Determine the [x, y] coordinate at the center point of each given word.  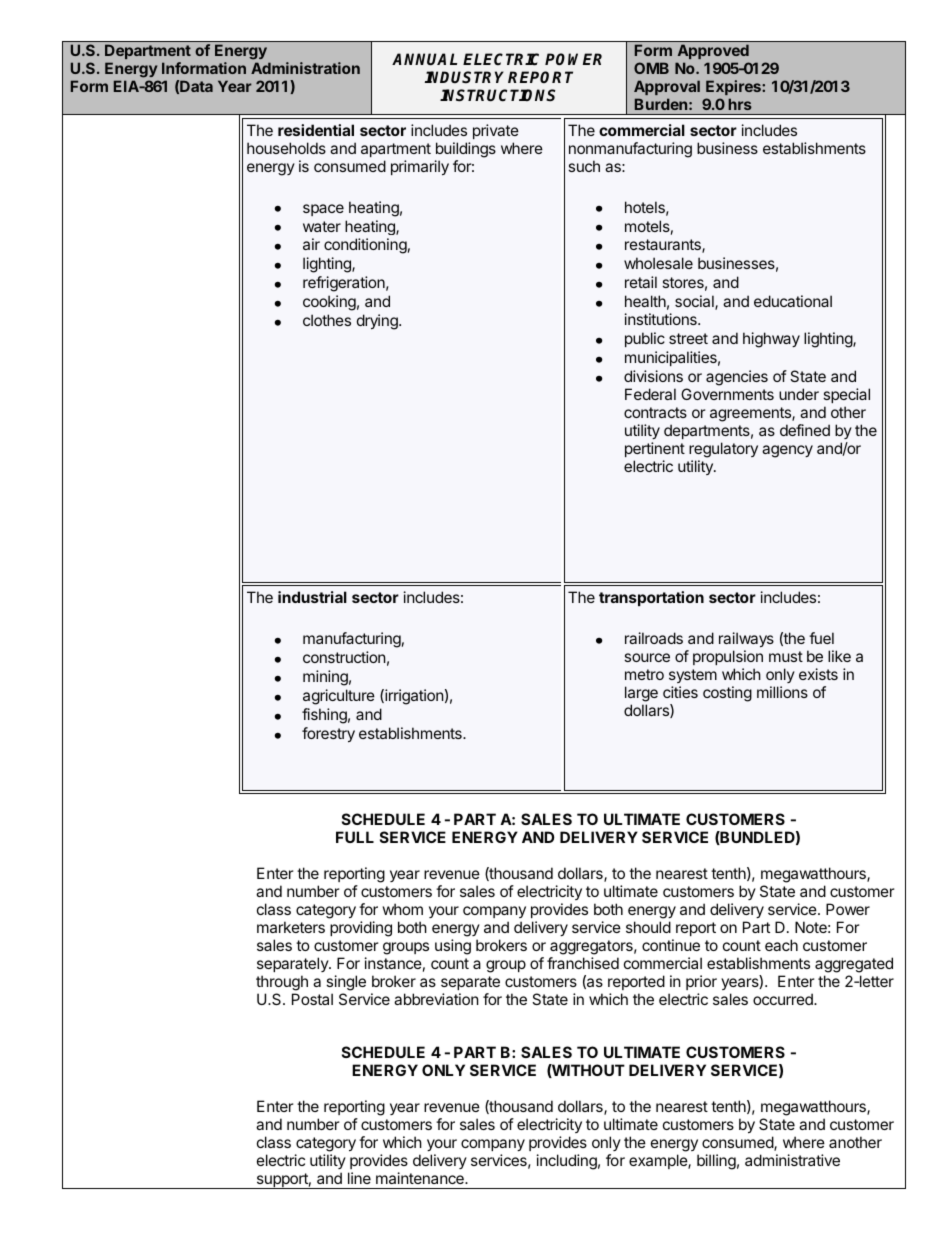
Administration [305, 68]
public [645, 339]
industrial [312, 597]
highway [771, 340]
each [781, 945]
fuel [821, 638]
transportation [651, 598]
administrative [792, 1160]
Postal [312, 999]
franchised [583, 963]
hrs [740, 104]
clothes [327, 320]
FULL [355, 837]
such [584, 166]
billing [716, 1162]
